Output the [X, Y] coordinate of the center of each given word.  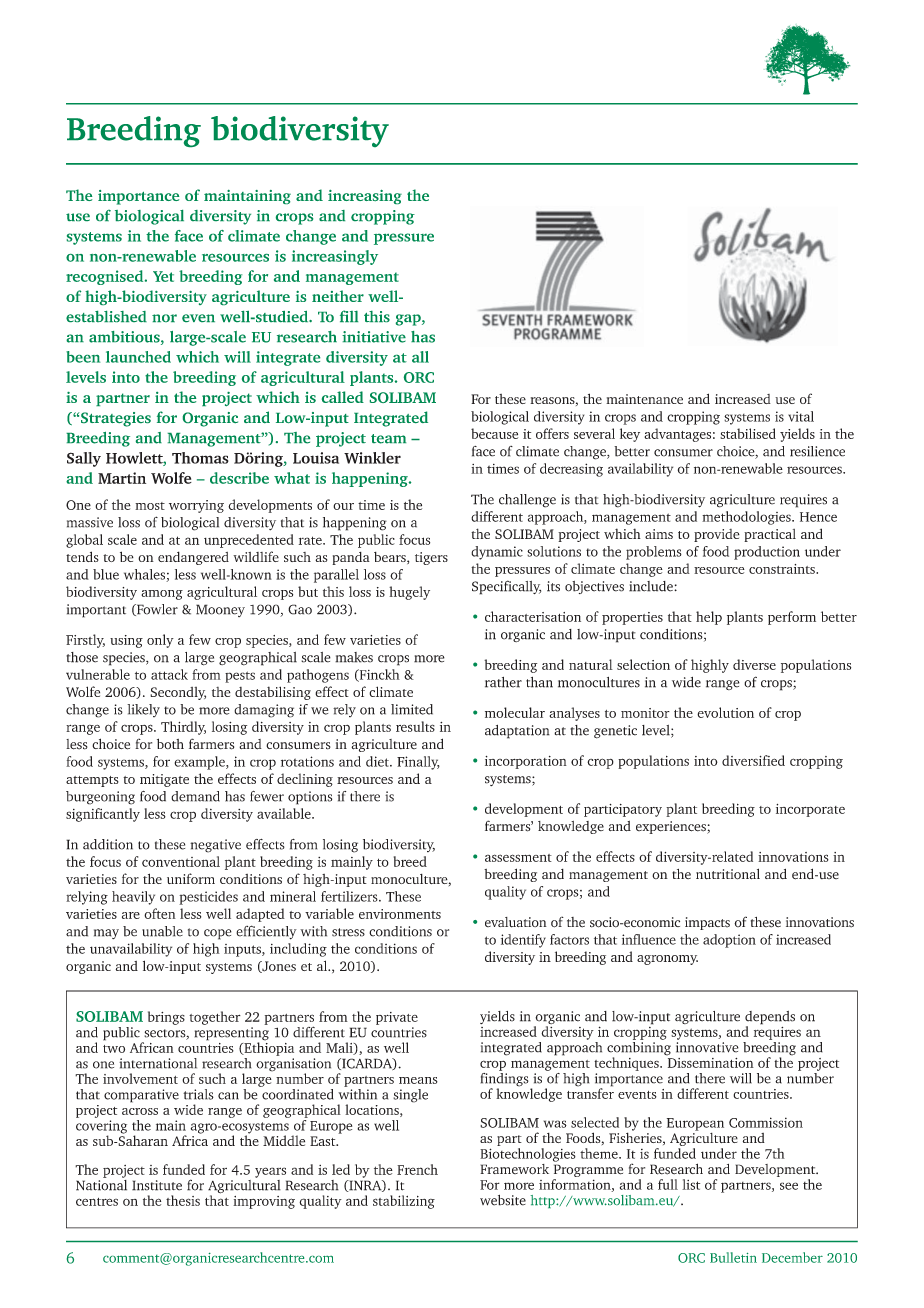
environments [400, 914]
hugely [409, 593]
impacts [707, 923]
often [160, 913]
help [709, 618]
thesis [183, 1200]
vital [801, 416]
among [162, 595]
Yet [163, 276]
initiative [374, 337]
